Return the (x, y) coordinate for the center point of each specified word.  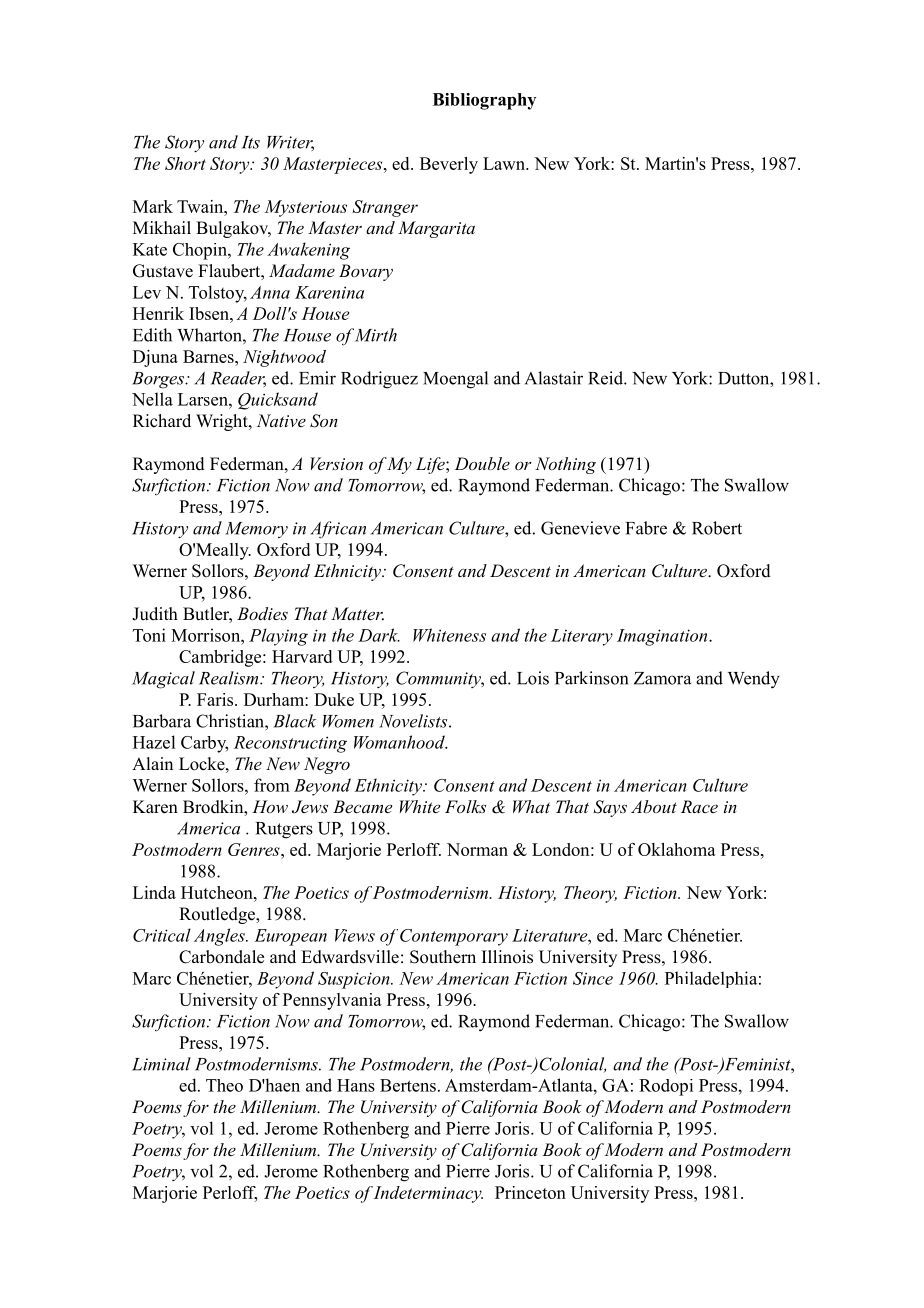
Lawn (505, 163)
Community (440, 679)
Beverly (449, 165)
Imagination (663, 637)
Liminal (161, 1064)
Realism (230, 678)
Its (250, 142)
